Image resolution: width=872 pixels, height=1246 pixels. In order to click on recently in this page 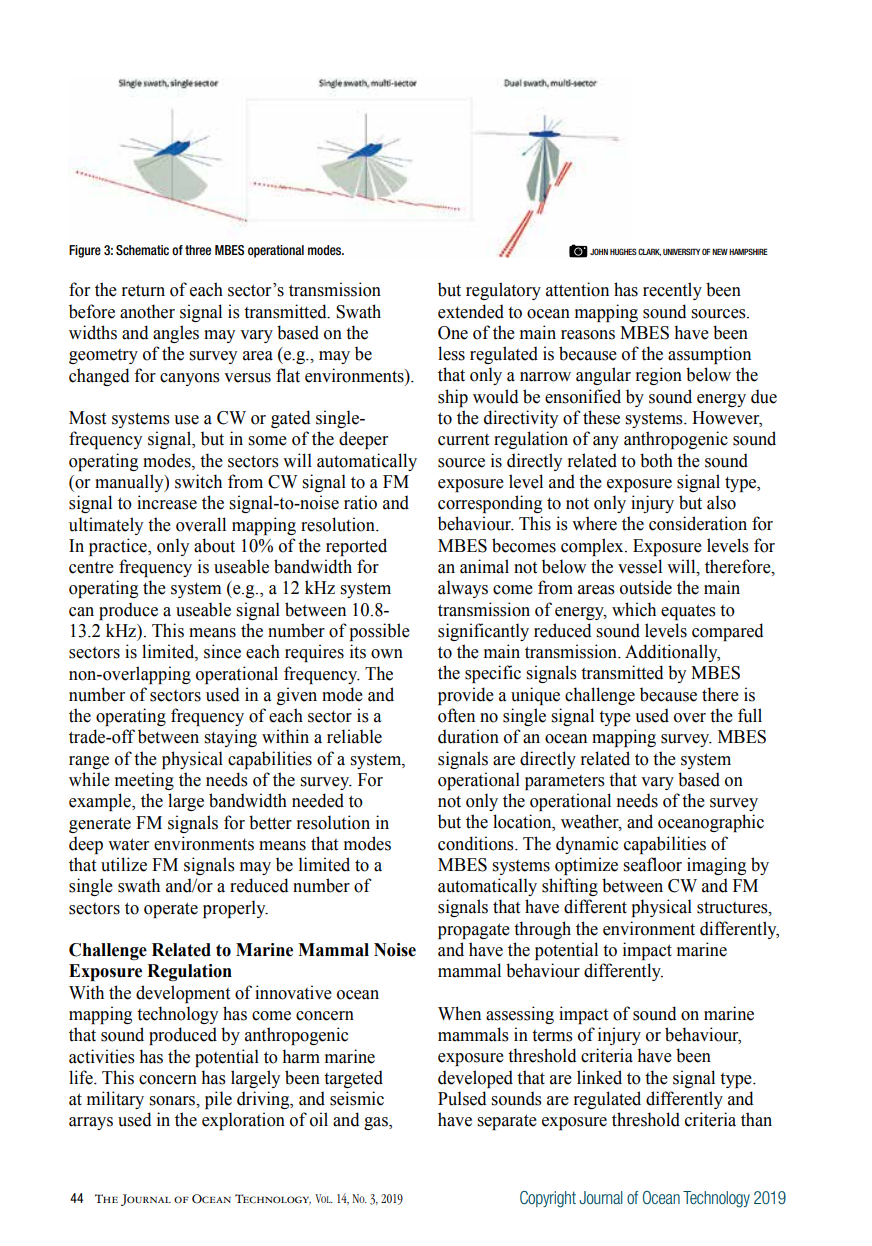, I will do `click(672, 291)`.
